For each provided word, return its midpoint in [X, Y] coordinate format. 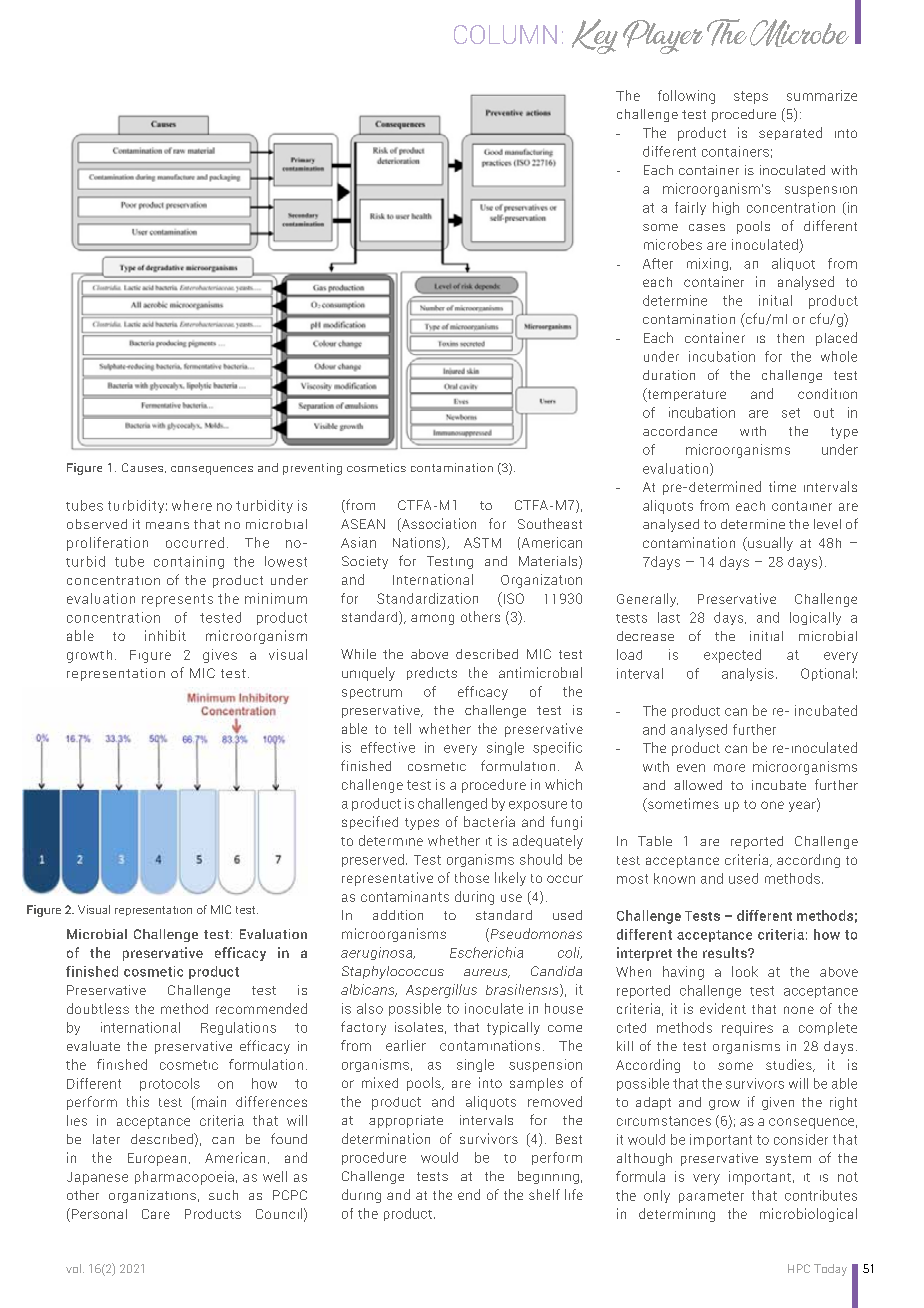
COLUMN [505, 34]
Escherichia [486, 952]
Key [595, 36]
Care [156, 1214]
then [790, 338]
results [726, 952]
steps [751, 97]
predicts [432, 673]
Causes [144, 468]
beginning [548, 1177]
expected [732, 656]
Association [437, 524]
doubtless [98, 1008]
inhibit [165, 635]
